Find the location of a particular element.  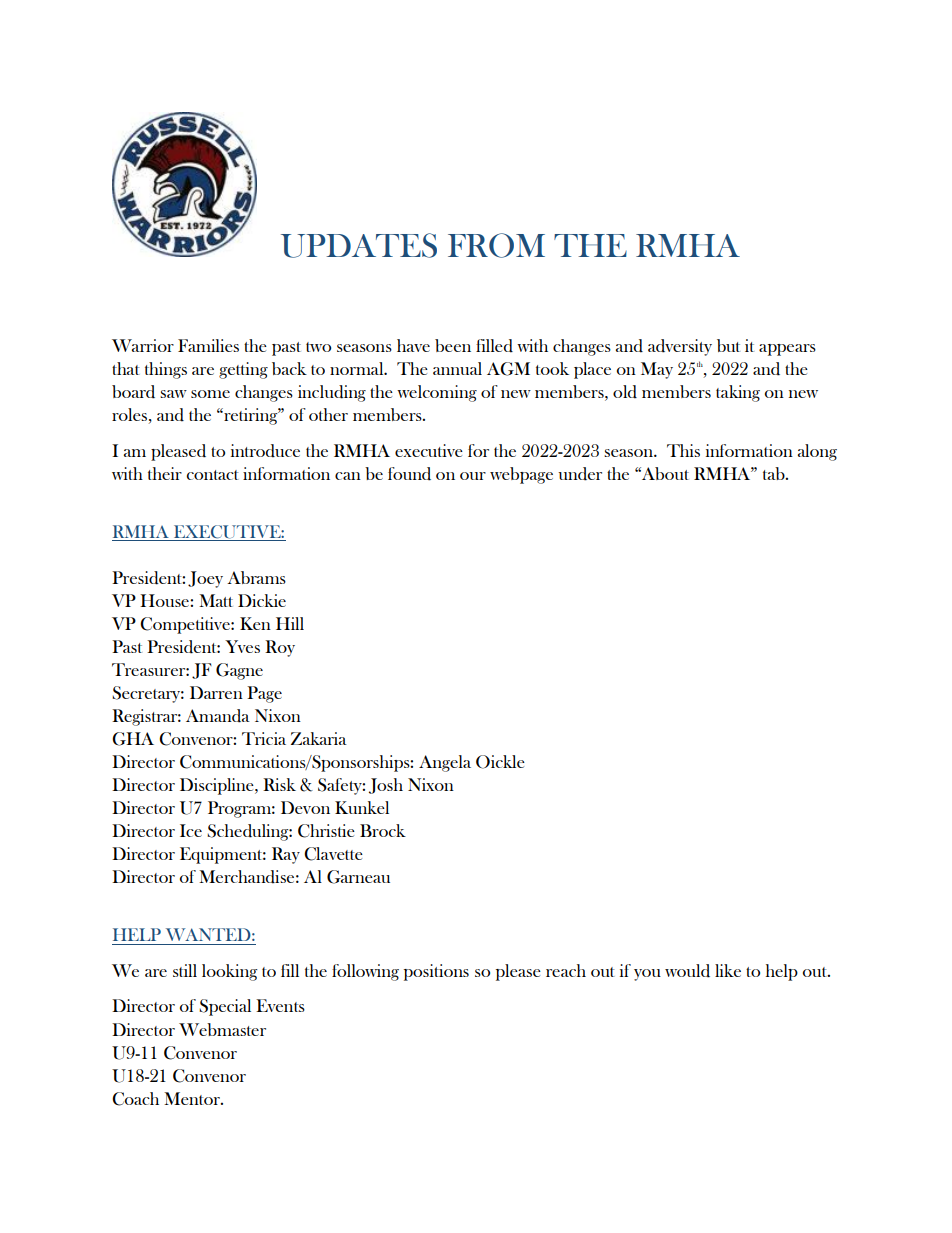

Discipline is located at coordinates (218, 786).
